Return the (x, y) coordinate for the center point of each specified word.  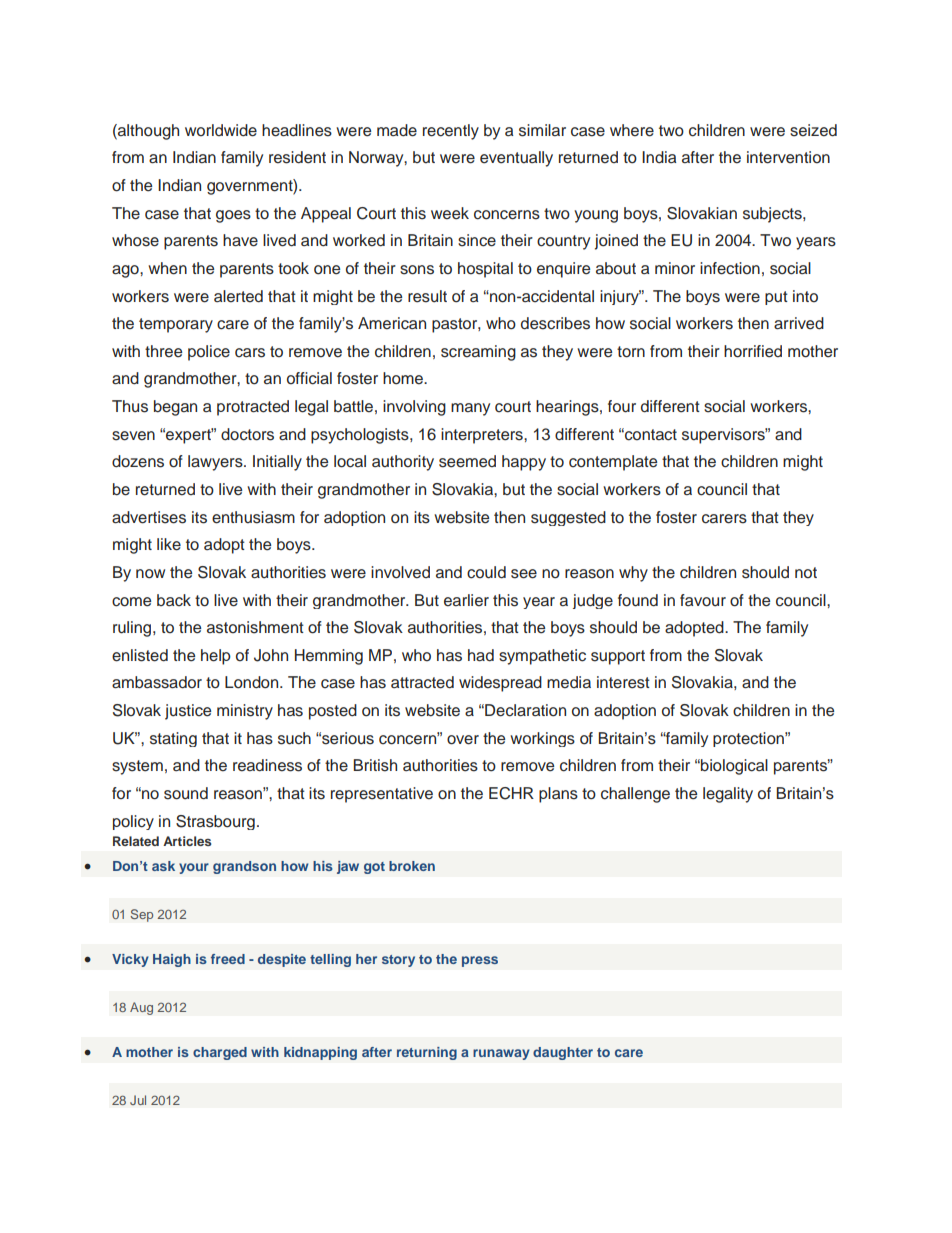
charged (220, 1053)
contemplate (613, 463)
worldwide (221, 130)
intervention (788, 157)
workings (542, 739)
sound (186, 793)
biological (733, 767)
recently (451, 132)
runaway (501, 1054)
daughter (563, 1053)
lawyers (216, 463)
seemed (467, 461)
